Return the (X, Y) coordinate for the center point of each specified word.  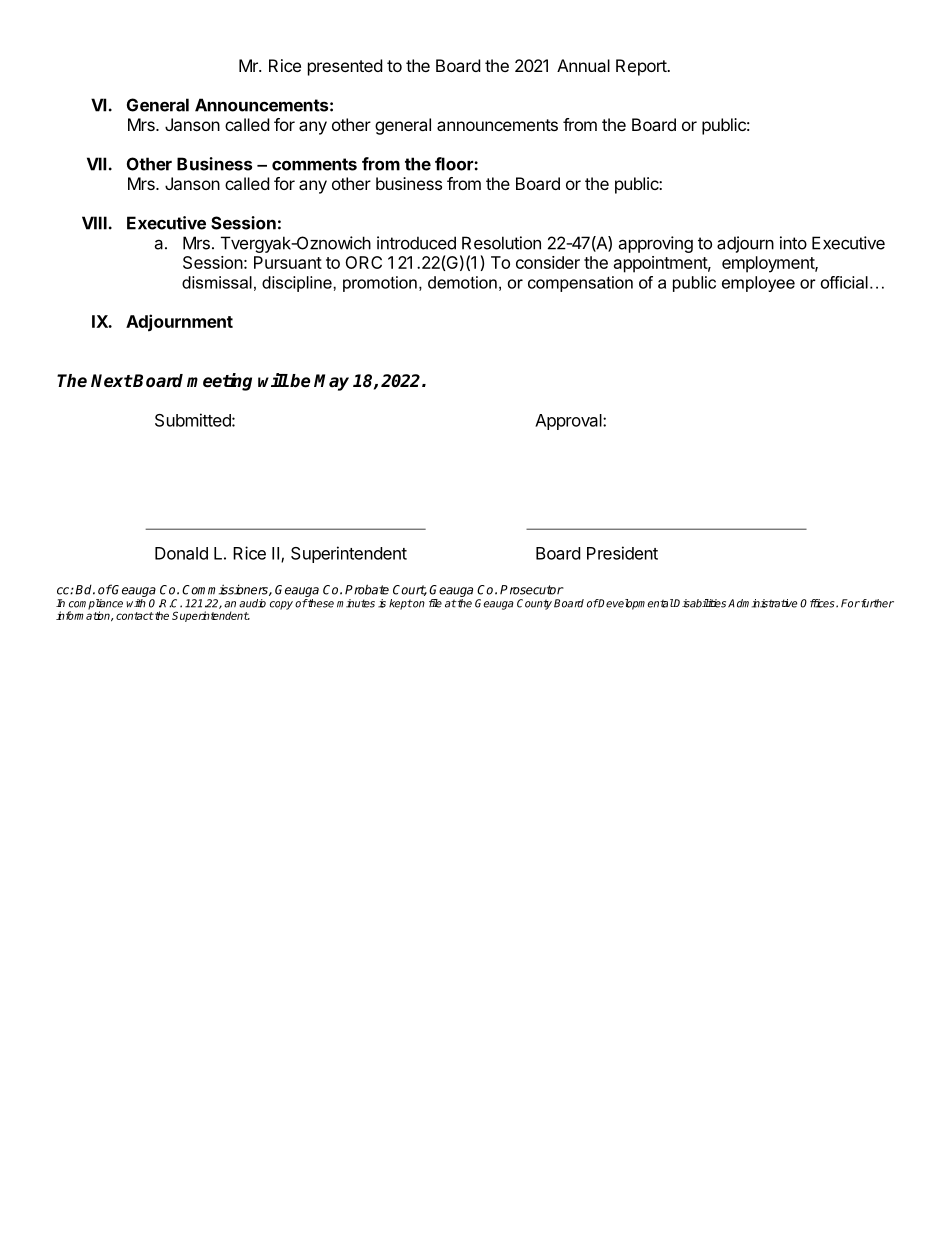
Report (642, 67)
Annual (583, 65)
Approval (569, 422)
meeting (219, 382)
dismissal (217, 282)
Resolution (501, 243)
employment (769, 264)
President (622, 553)
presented (345, 67)
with (136, 603)
